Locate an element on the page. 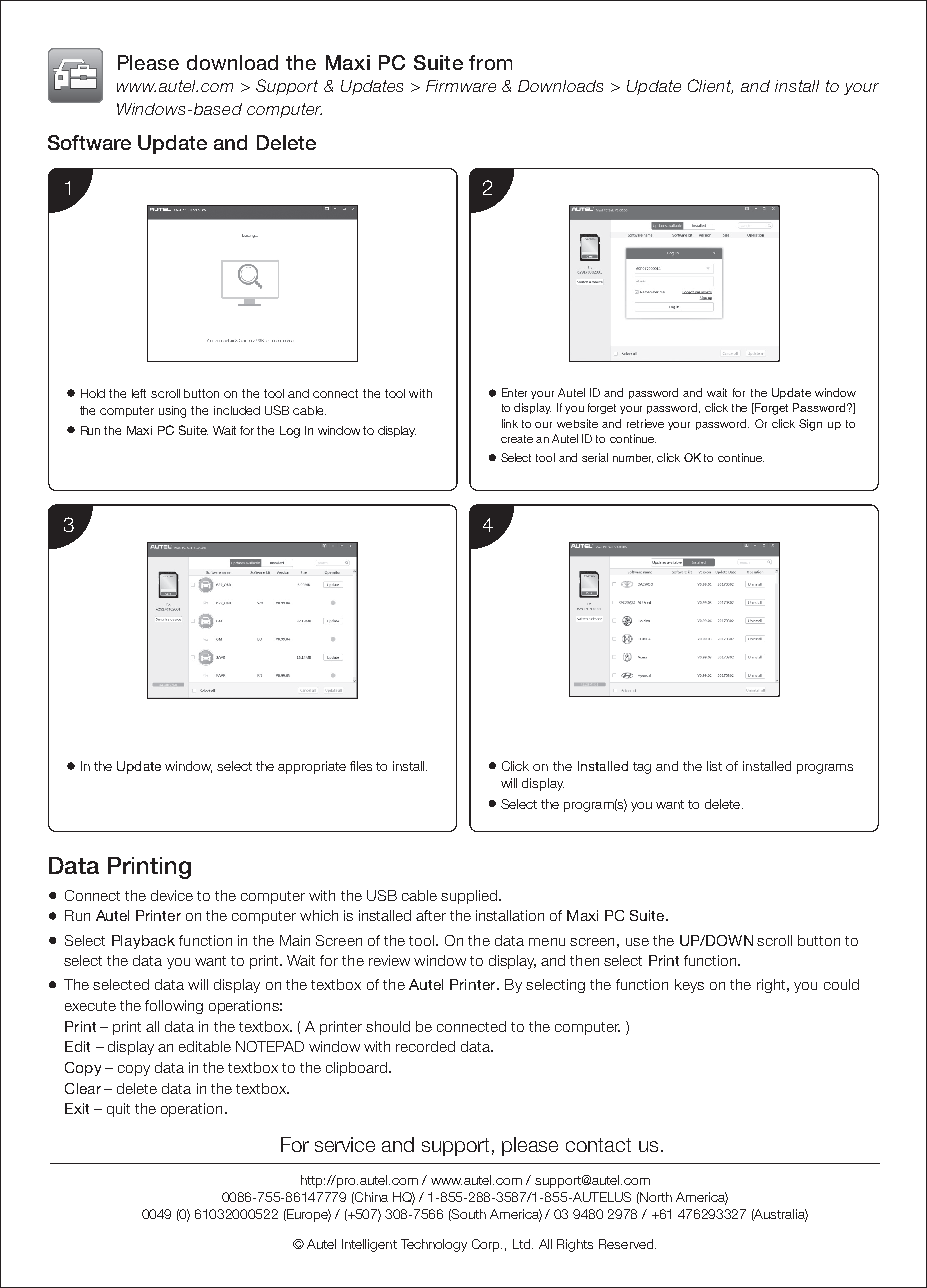 Image resolution: width=927 pixels, height=1288 pixels. appropriate is located at coordinates (312, 767).
